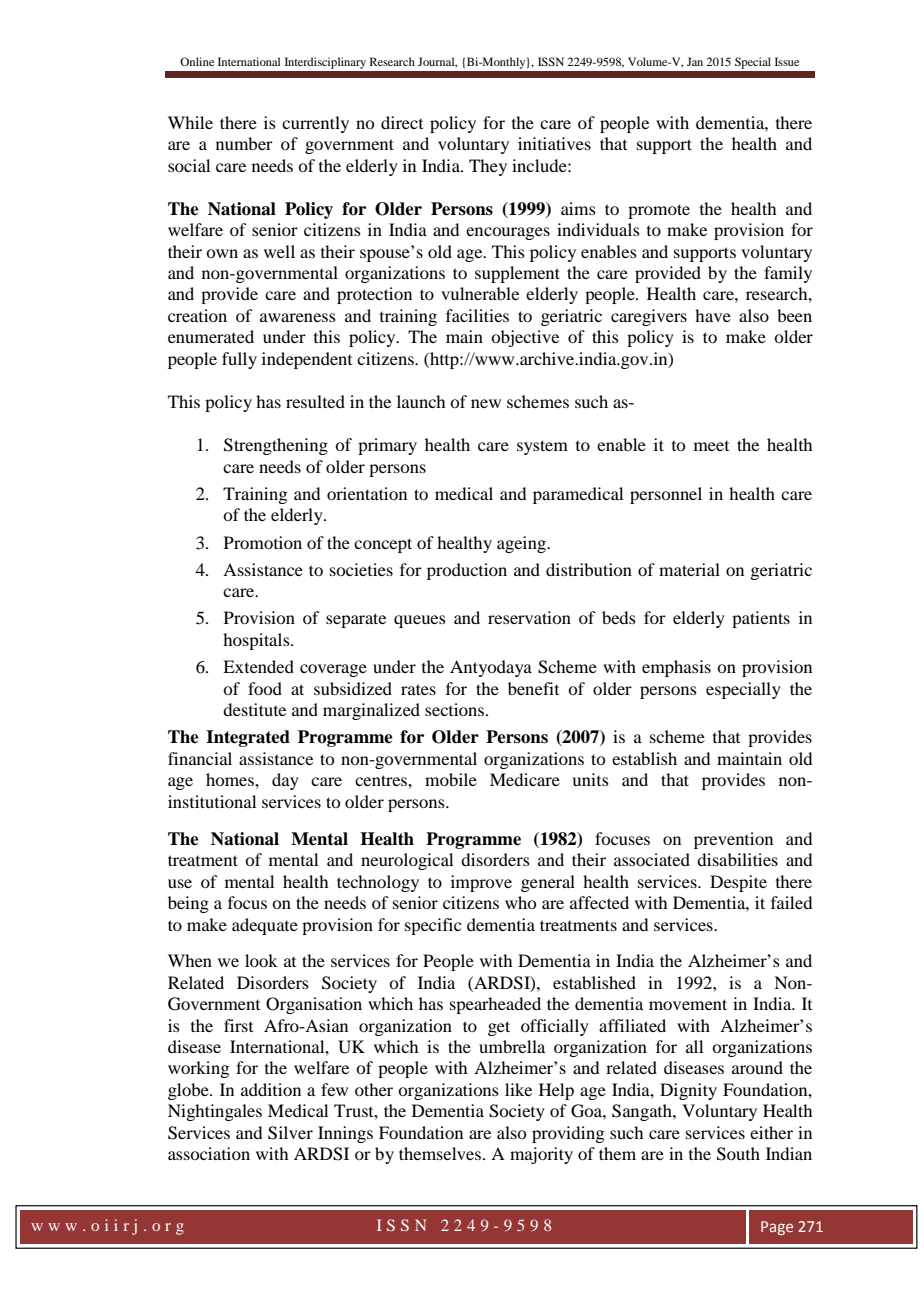  I want to click on They, so click(488, 167).
